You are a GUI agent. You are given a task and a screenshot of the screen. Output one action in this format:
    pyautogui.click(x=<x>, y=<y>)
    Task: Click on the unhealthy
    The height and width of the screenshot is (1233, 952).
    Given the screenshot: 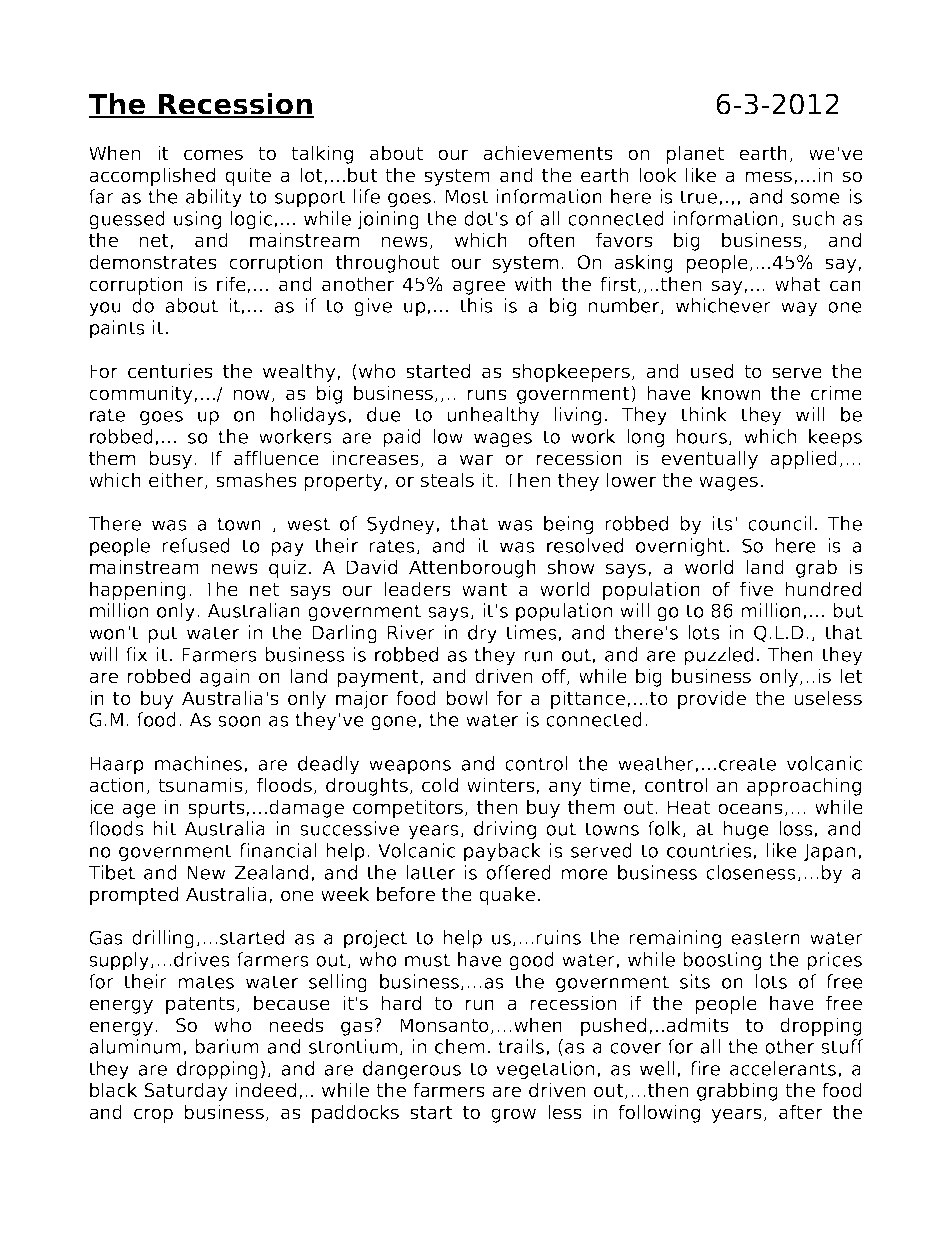 What is the action you would take?
    pyautogui.click(x=493, y=416)
